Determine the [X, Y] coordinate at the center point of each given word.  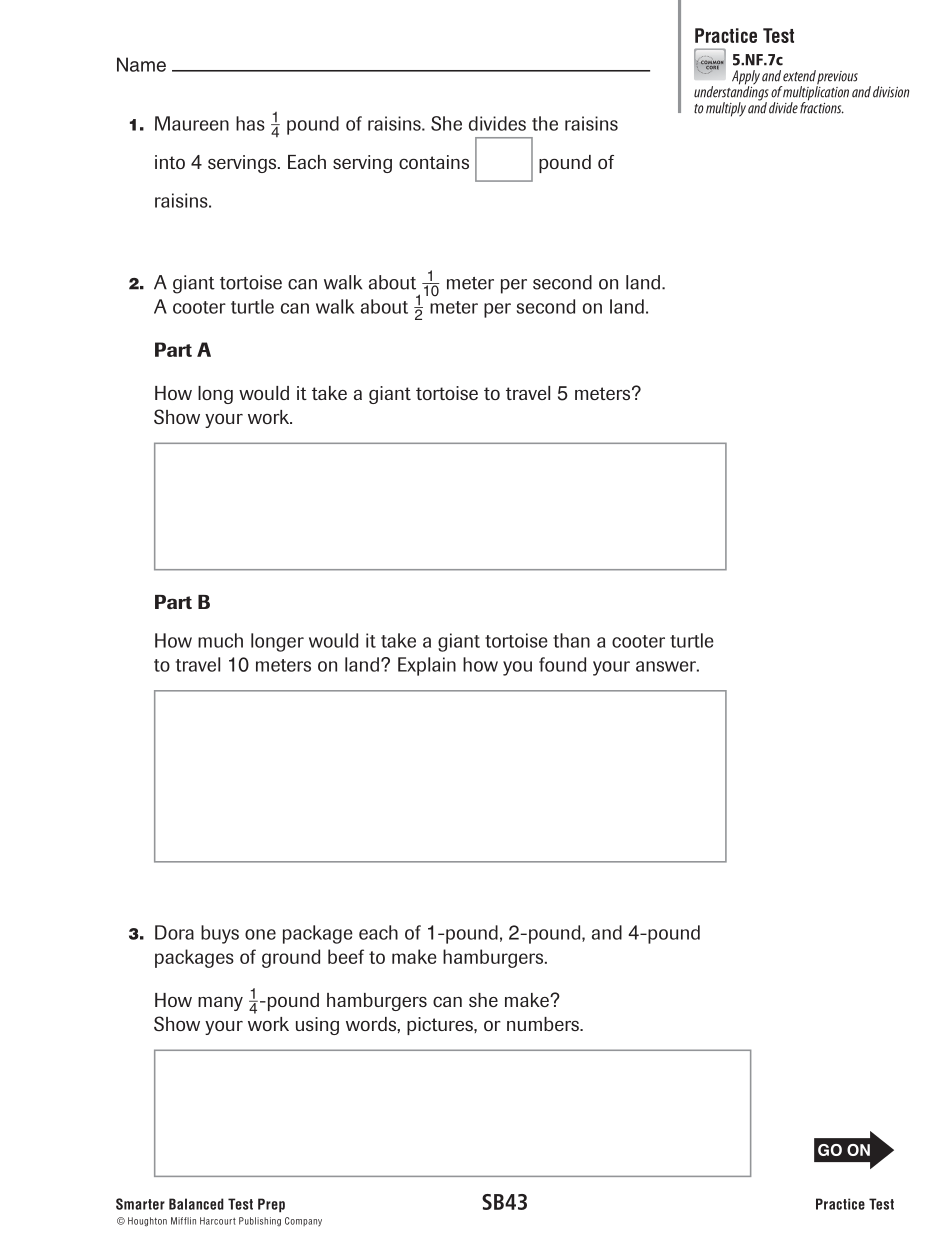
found [562, 664]
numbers [544, 1024]
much [220, 640]
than [571, 640]
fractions [822, 107]
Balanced [196, 1204]
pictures [441, 1026]
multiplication [815, 93]
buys [220, 934]
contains [434, 162]
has [250, 123]
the [545, 123]
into [170, 162]
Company [303, 1222]
